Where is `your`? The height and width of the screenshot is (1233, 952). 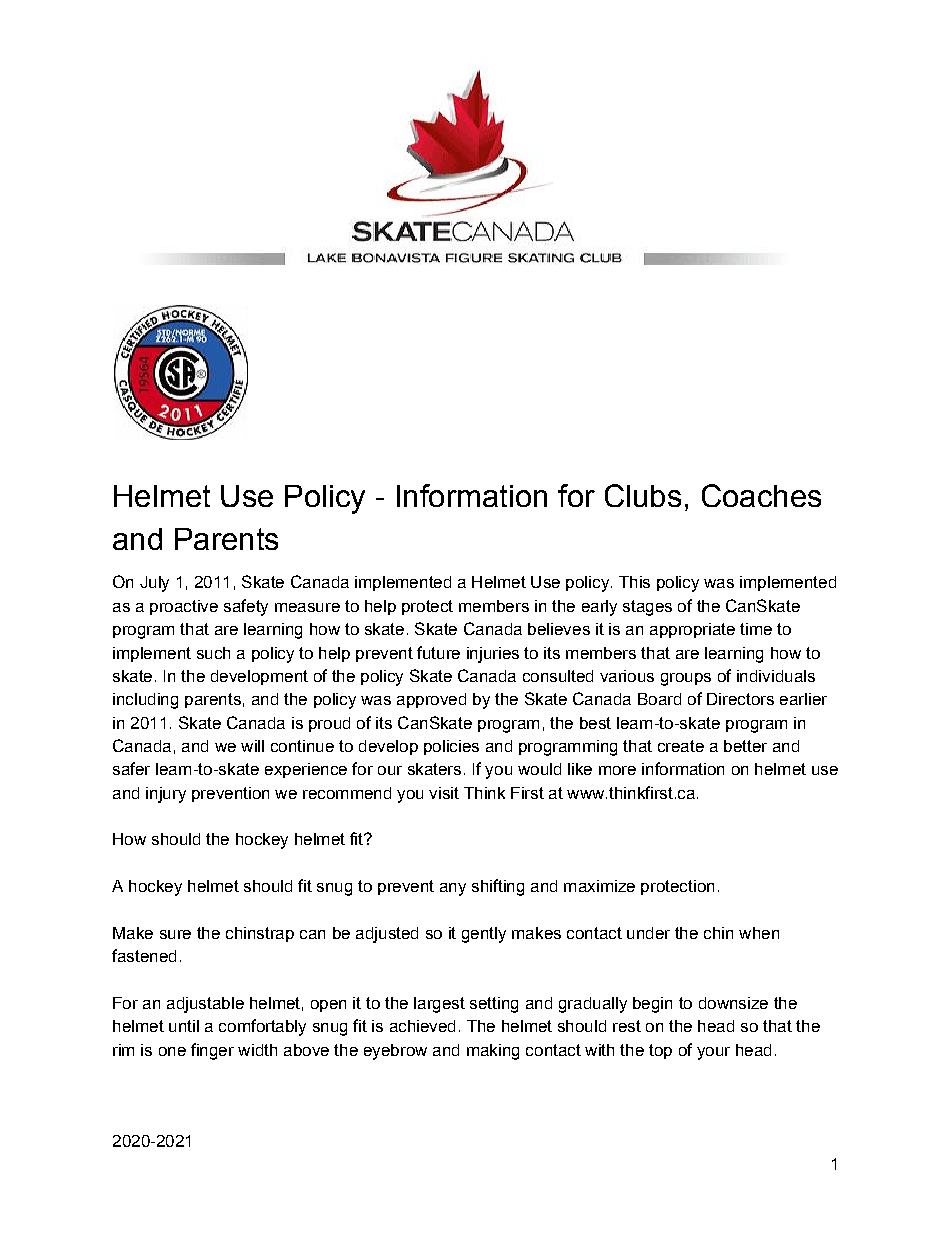
your is located at coordinates (713, 1053).
